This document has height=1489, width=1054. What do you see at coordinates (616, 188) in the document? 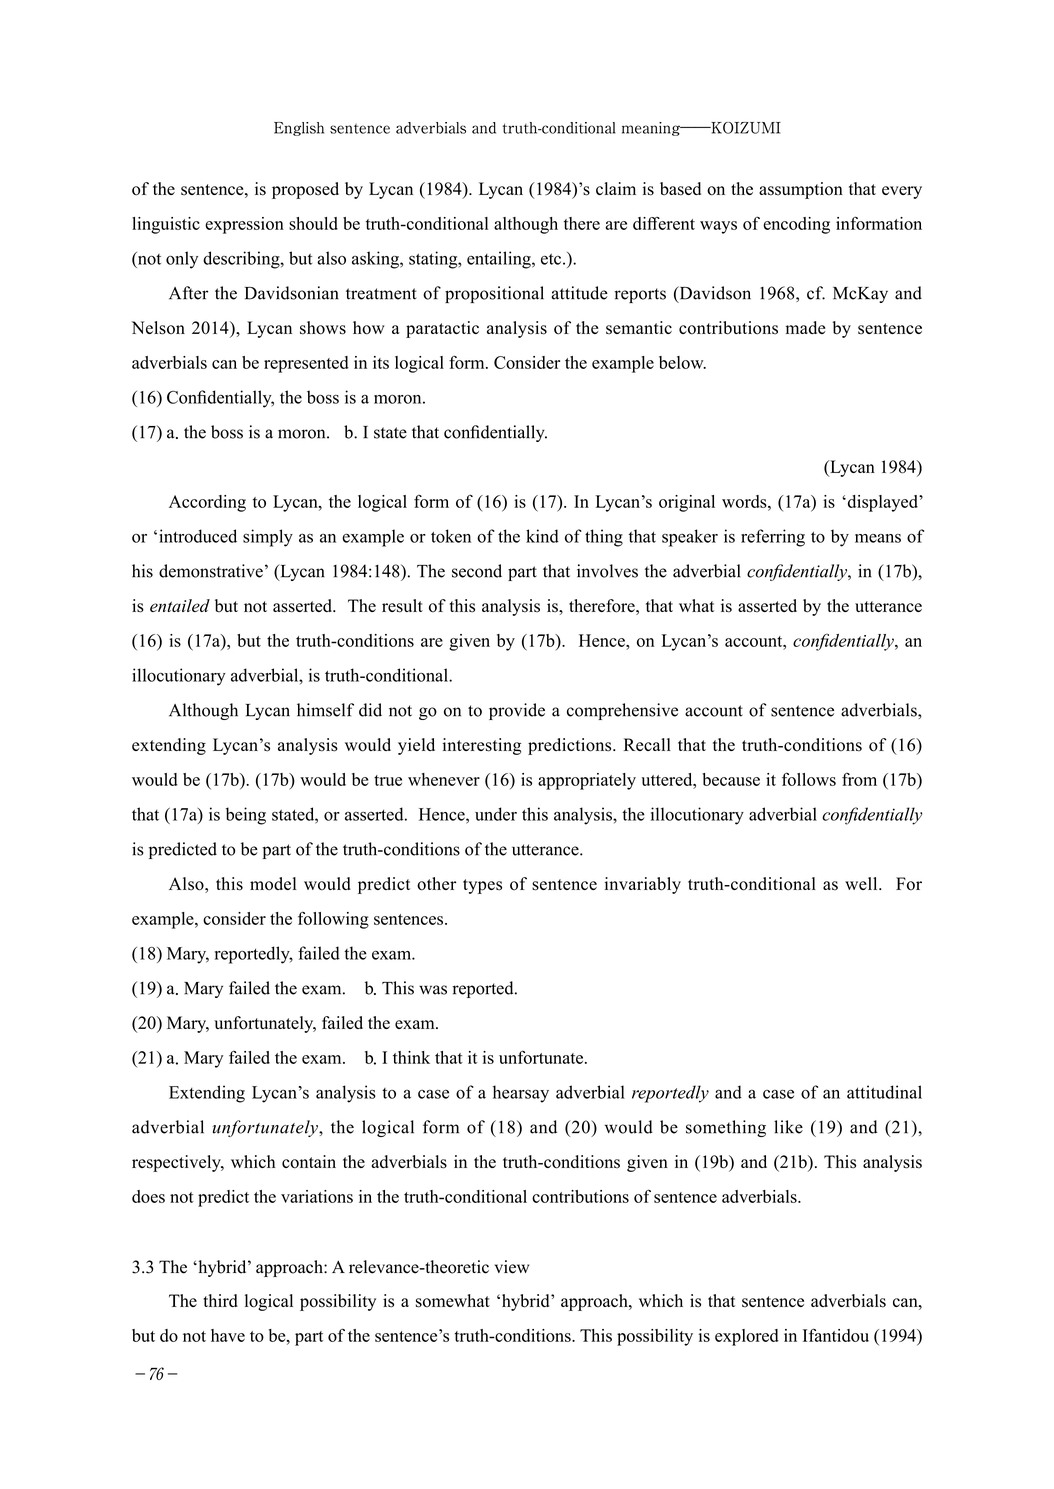
I see `claim` at bounding box center [616, 188].
